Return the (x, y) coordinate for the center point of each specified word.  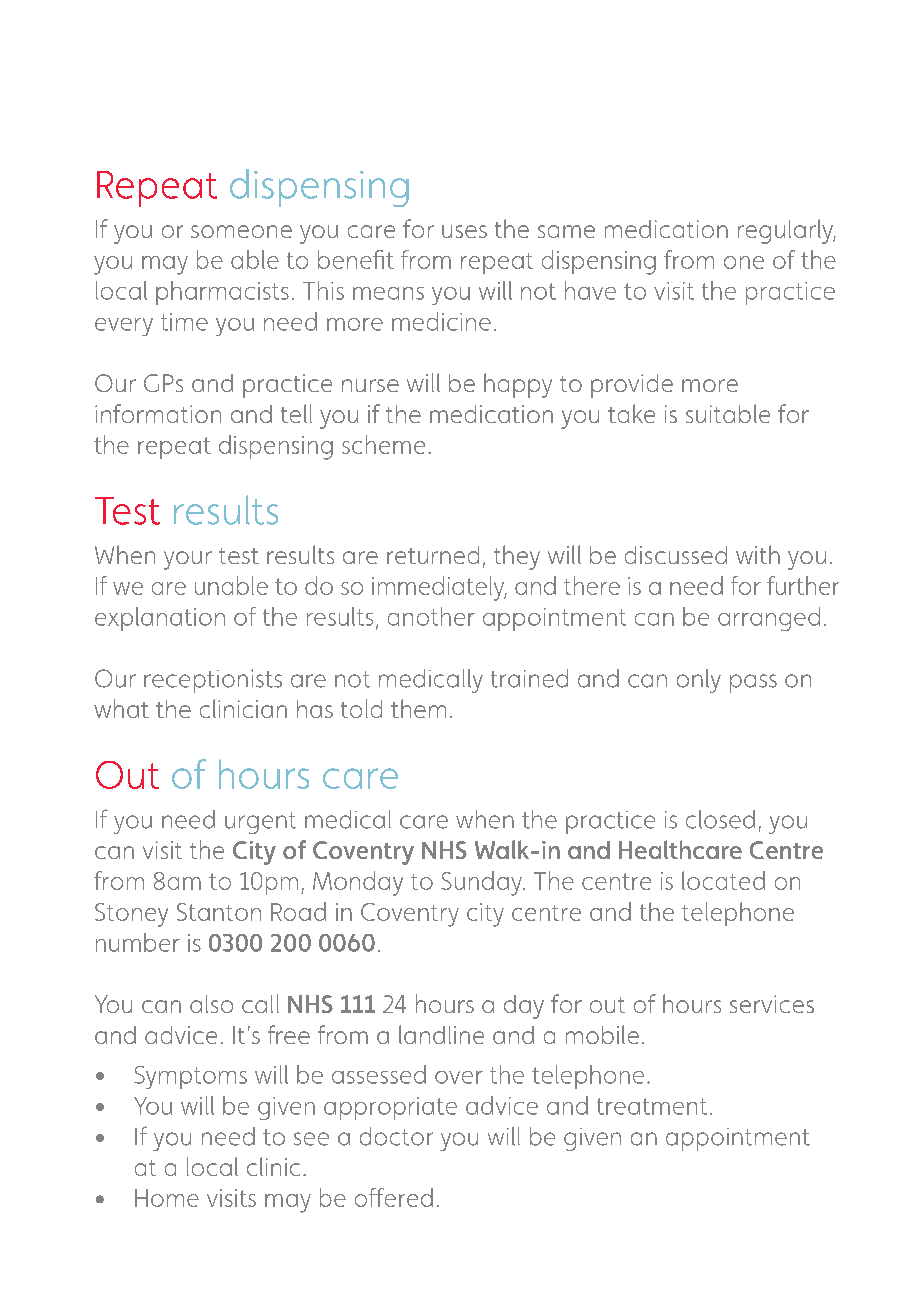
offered (394, 1197)
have (590, 290)
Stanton (219, 912)
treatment (652, 1106)
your (188, 560)
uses (464, 231)
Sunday (482, 883)
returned (433, 555)
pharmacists (222, 293)
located (723, 880)
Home (167, 1198)
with (758, 554)
